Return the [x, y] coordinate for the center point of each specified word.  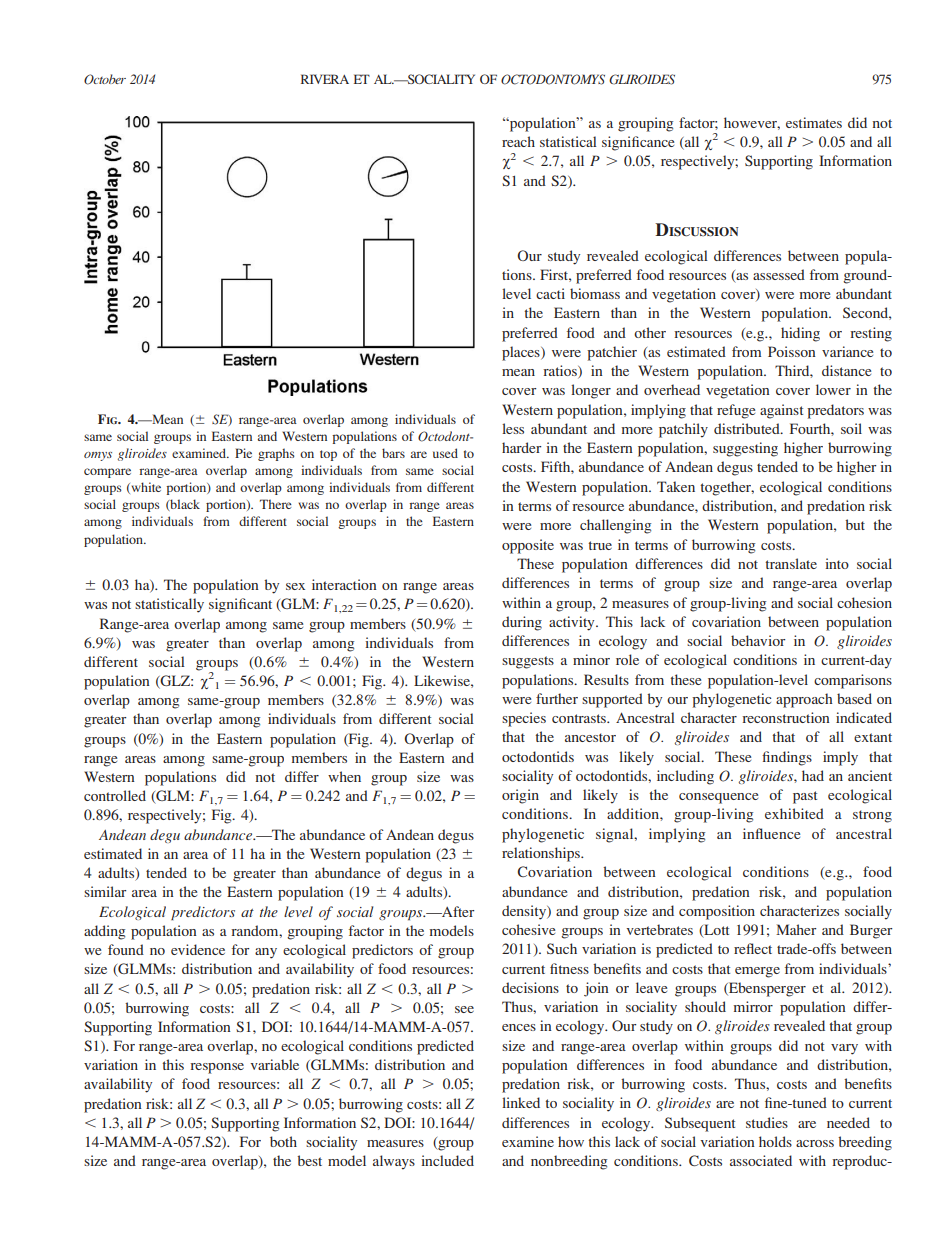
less [513, 428]
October [105, 79]
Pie [243, 453]
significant [240, 605]
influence [771, 833]
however [752, 123]
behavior [758, 640]
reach [518, 141]
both [283, 1141]
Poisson [792, 351]
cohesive [528, 929]
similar [105, 891]
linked [521, 1102]
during [522, 623]
